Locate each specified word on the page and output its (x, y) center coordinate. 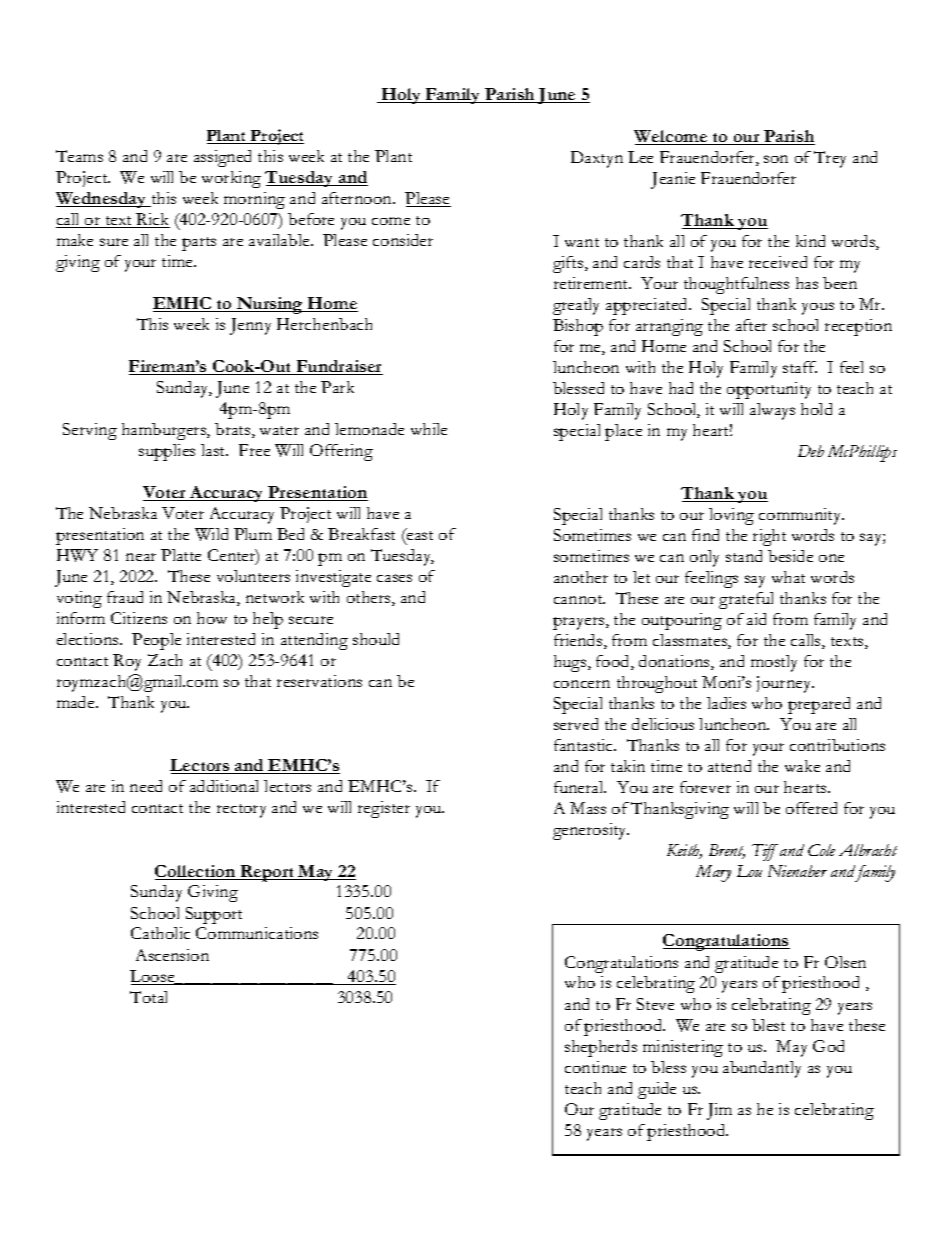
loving (731, 516)
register (384, 809)
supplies (167, 452)
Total (148, 997)
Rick (152, 220)
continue (595, 1067)
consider (403, 240)
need (146, 786)
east (419, 534)
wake (802, 766)
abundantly (762, 1069)
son (776, 159)
